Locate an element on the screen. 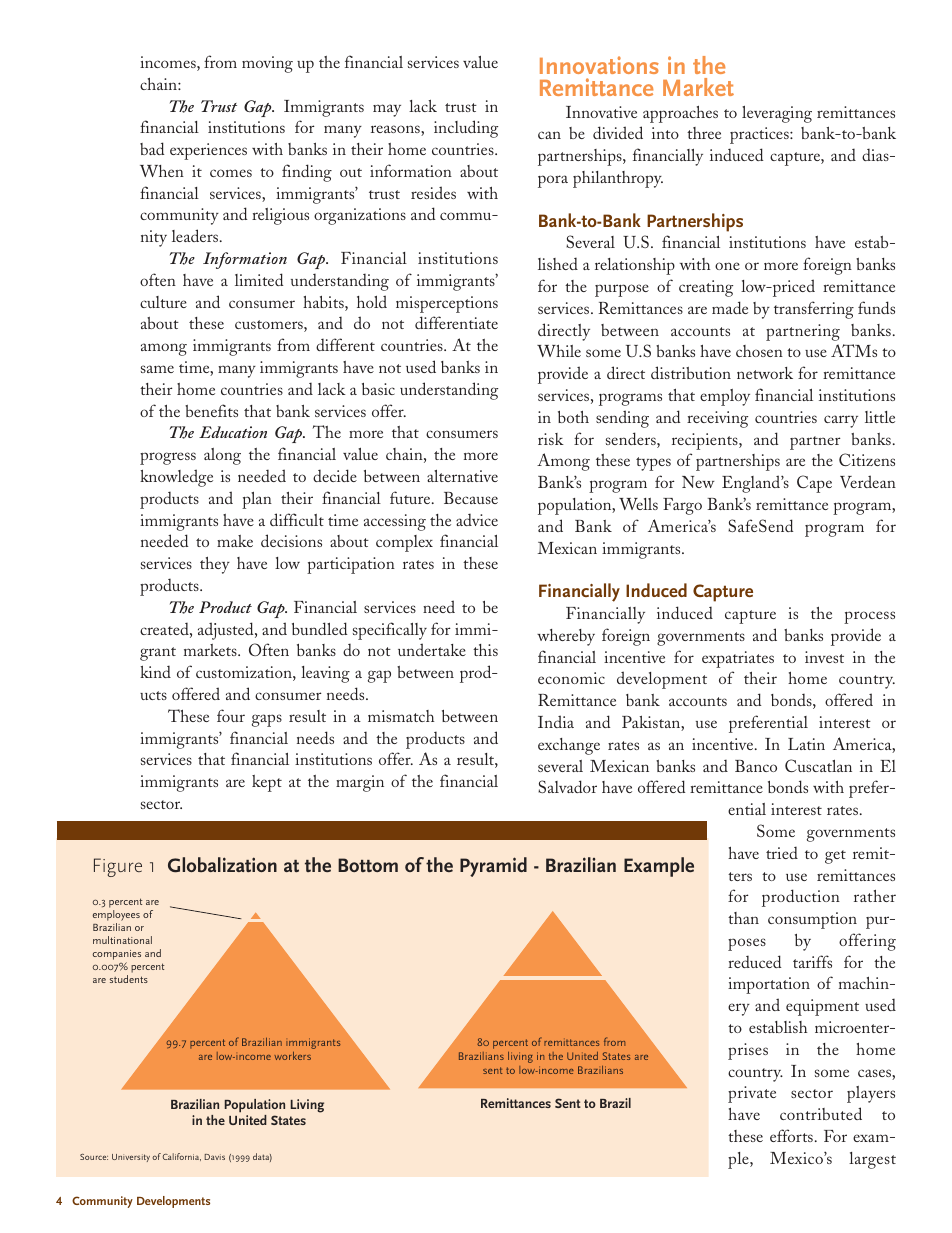 The width and height of the screenshot is (952, 1233). alternative is located at coordinates (462, 476).
